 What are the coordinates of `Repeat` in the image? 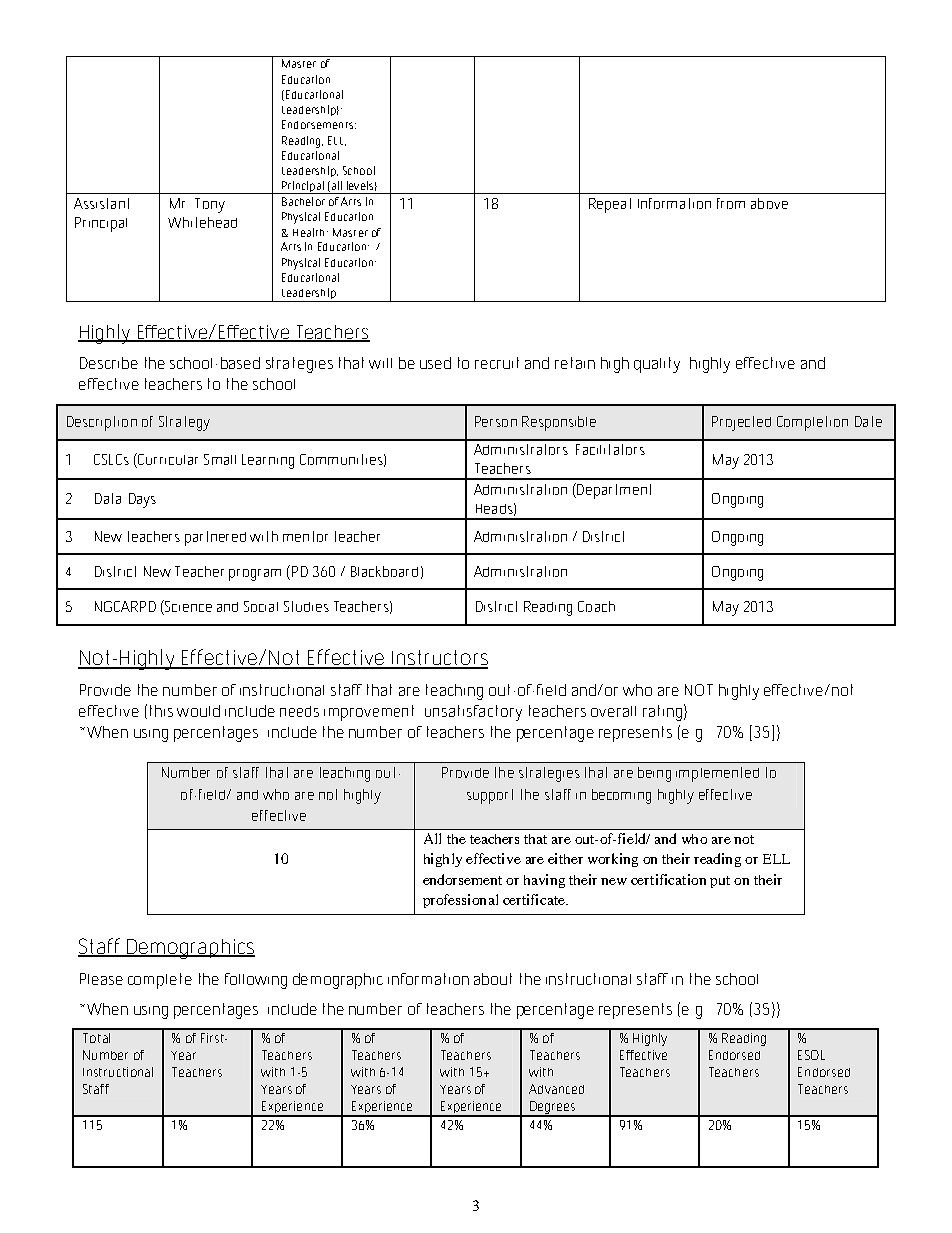 It's located at (610, 205).
